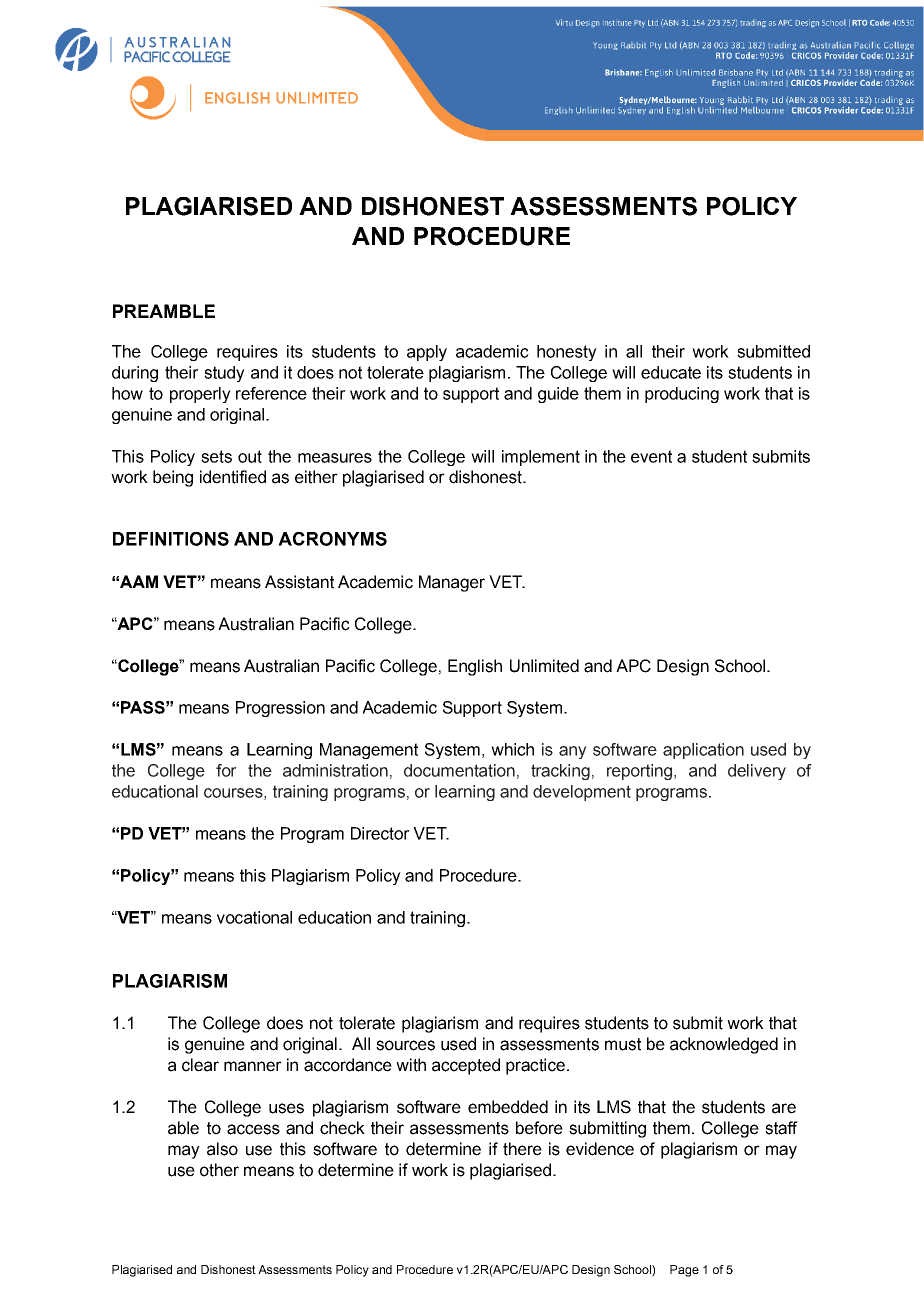 The width and height of the screenshot is (924, 1307). I want to click on Manager, so click(452, 583).
